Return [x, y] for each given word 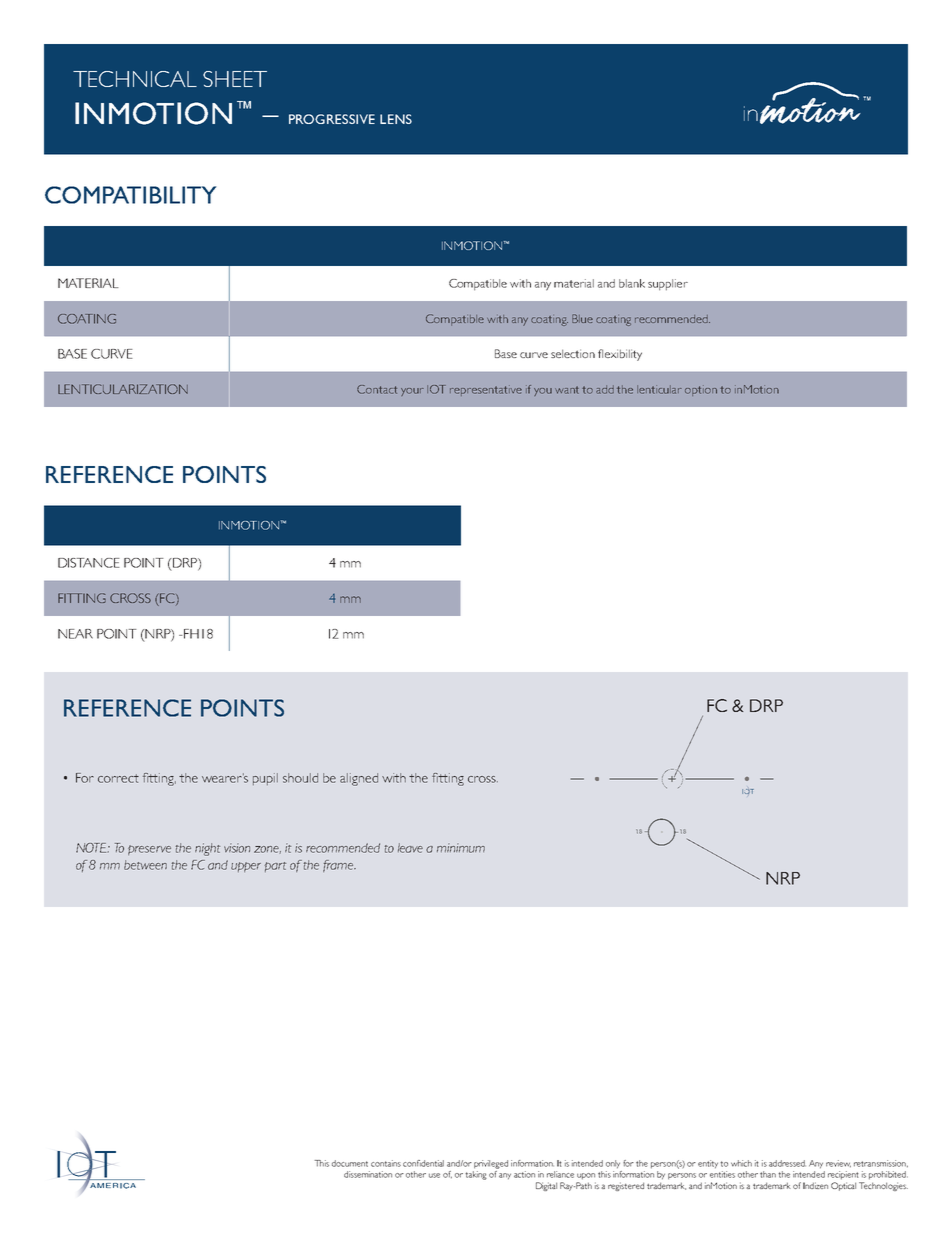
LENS [396, 119]
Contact [377, 389]
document [350, 1163]
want [567, 390]
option [701, 390]
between [145, 865]
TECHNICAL [135, 79]
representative [486, 390]
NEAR [75, 634]
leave [410, 848]
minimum [461, 848]
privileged [491, 1164]
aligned [359, 779]
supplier [668, 285]
